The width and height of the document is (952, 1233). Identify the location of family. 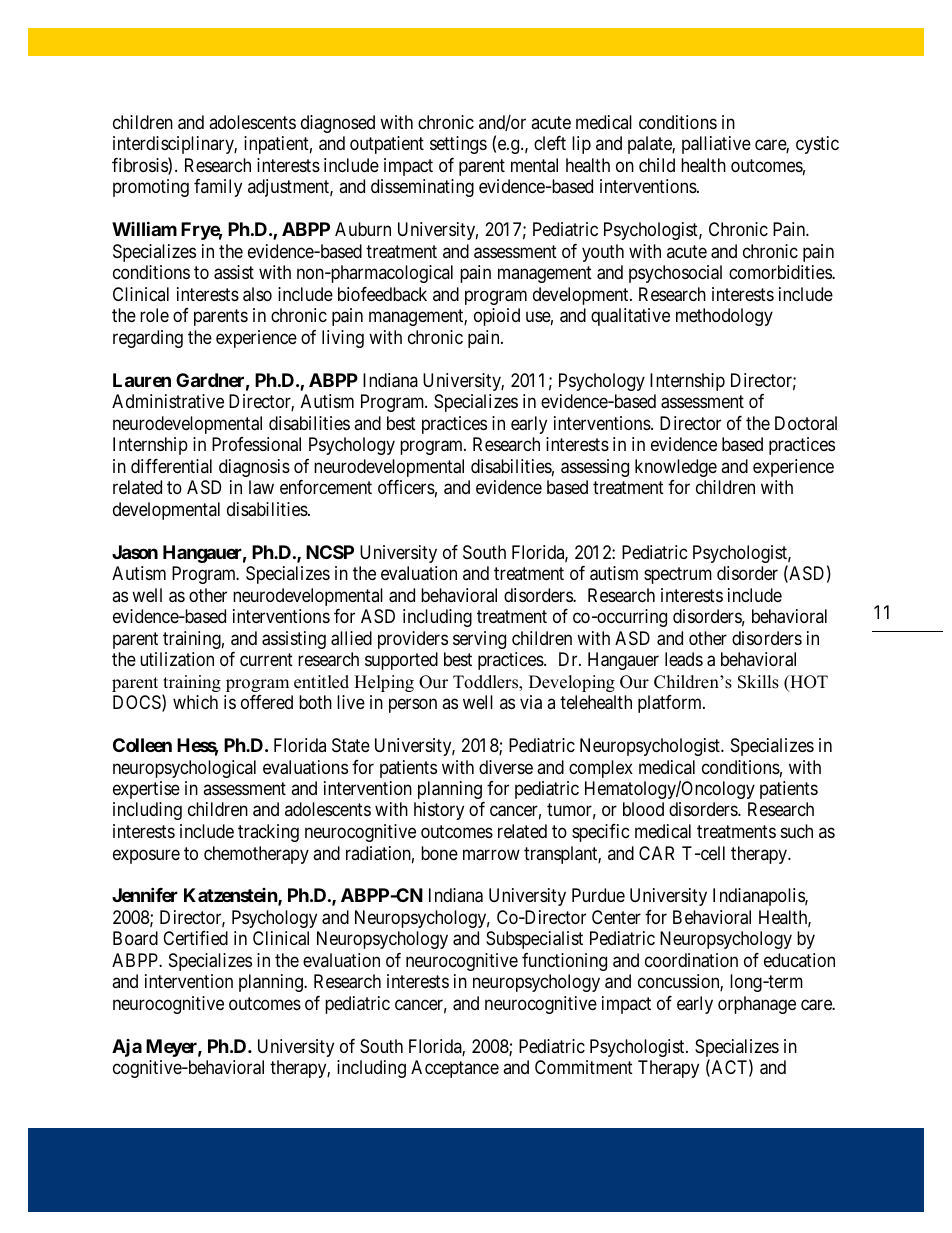
(218, 188).
